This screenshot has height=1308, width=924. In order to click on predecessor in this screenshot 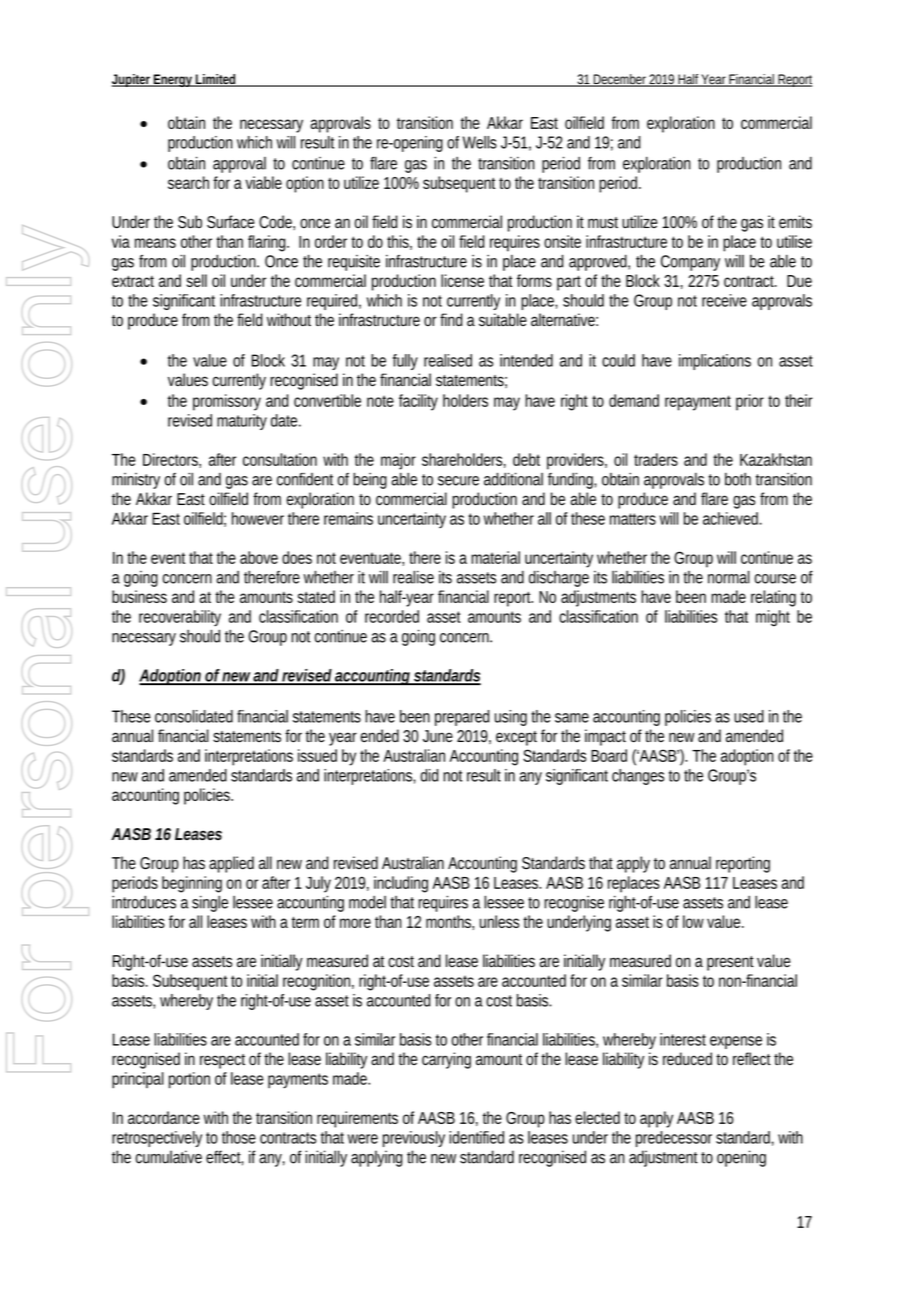, I will do `click(674, 1139)`.
